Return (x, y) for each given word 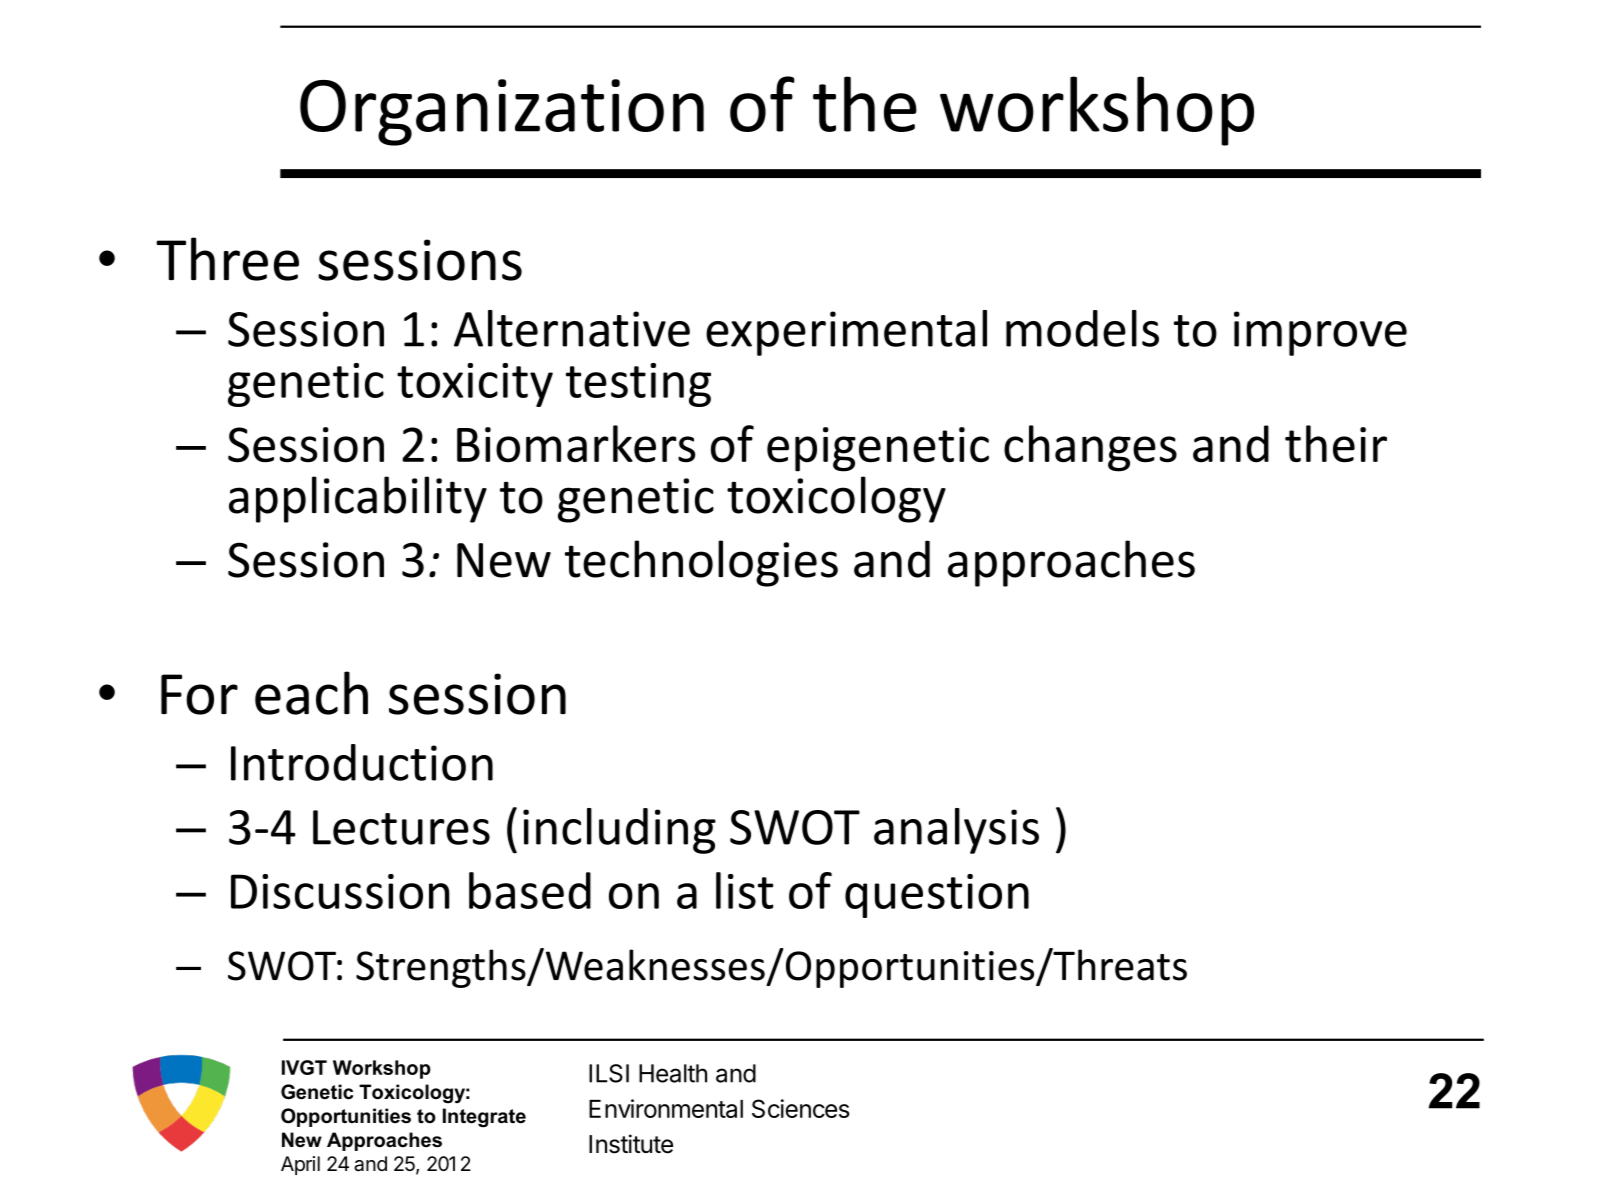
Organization (502, 112)
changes (1090, 448)
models (1082, 328)
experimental (846, 333)
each (311, 693)
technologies (701, 563)
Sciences (800, 1108)
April (300, 1165)
